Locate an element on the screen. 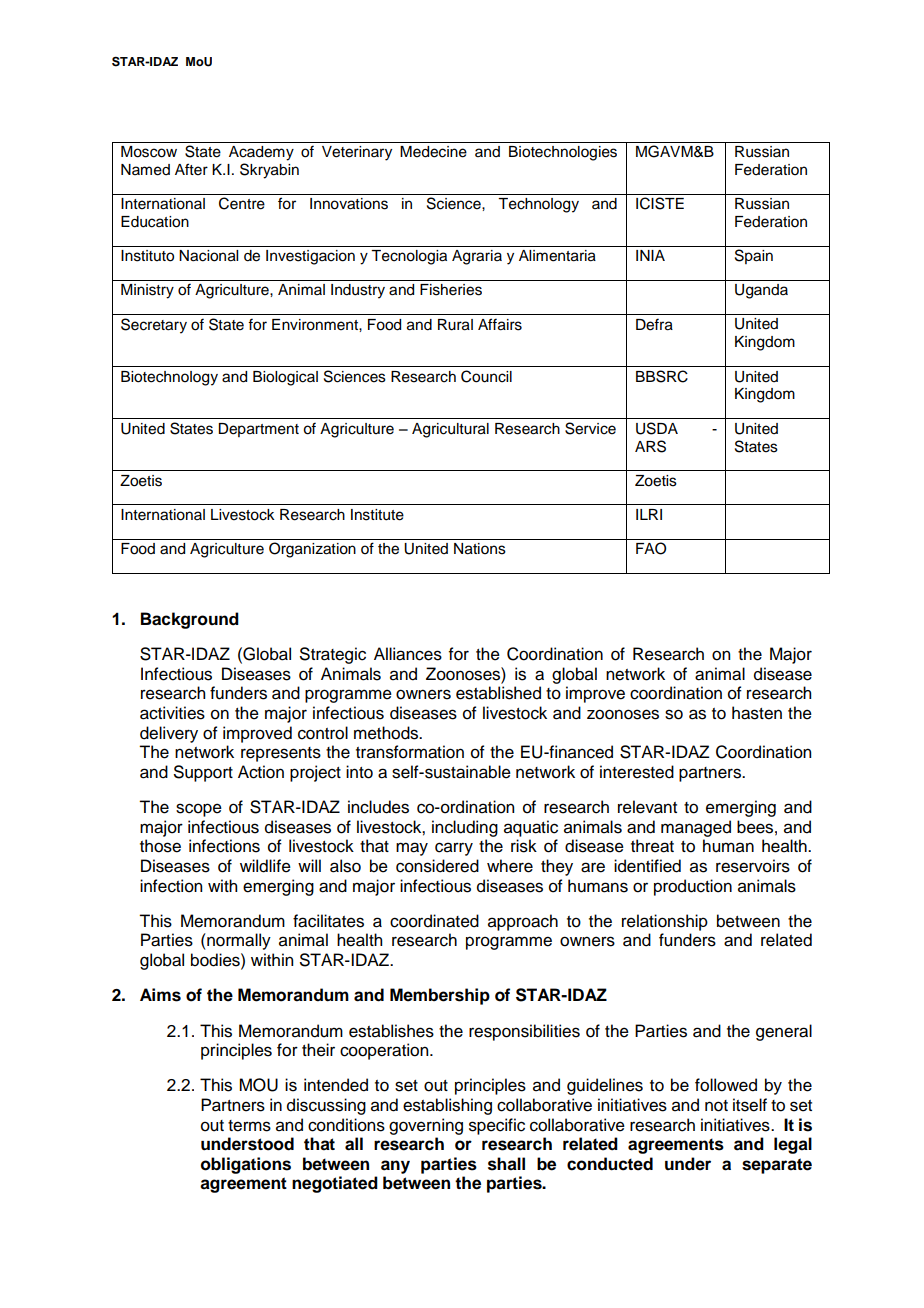  Spain is located at coordinates (754, 256).
